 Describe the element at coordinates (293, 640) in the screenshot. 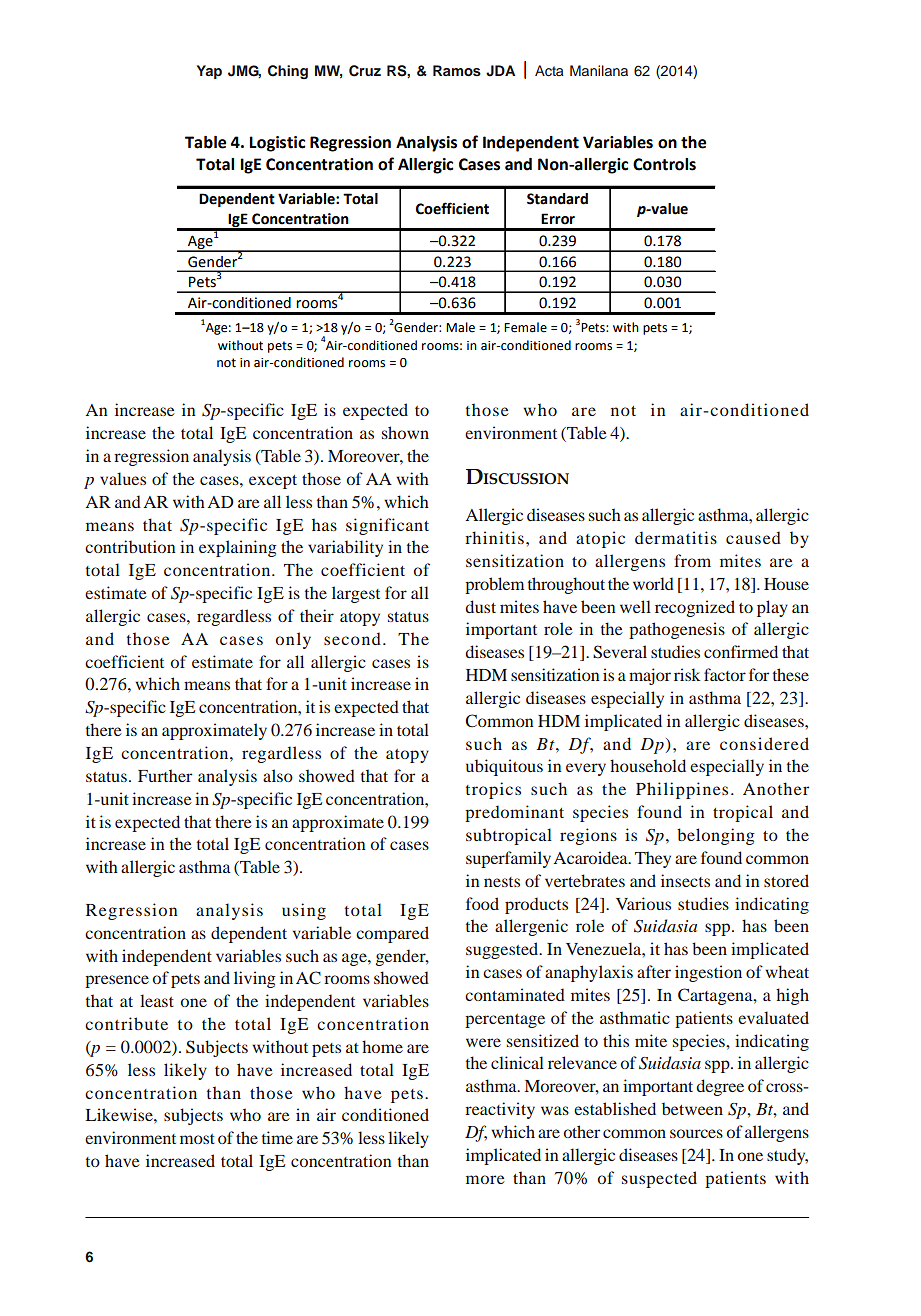

I see `only` at that location.
